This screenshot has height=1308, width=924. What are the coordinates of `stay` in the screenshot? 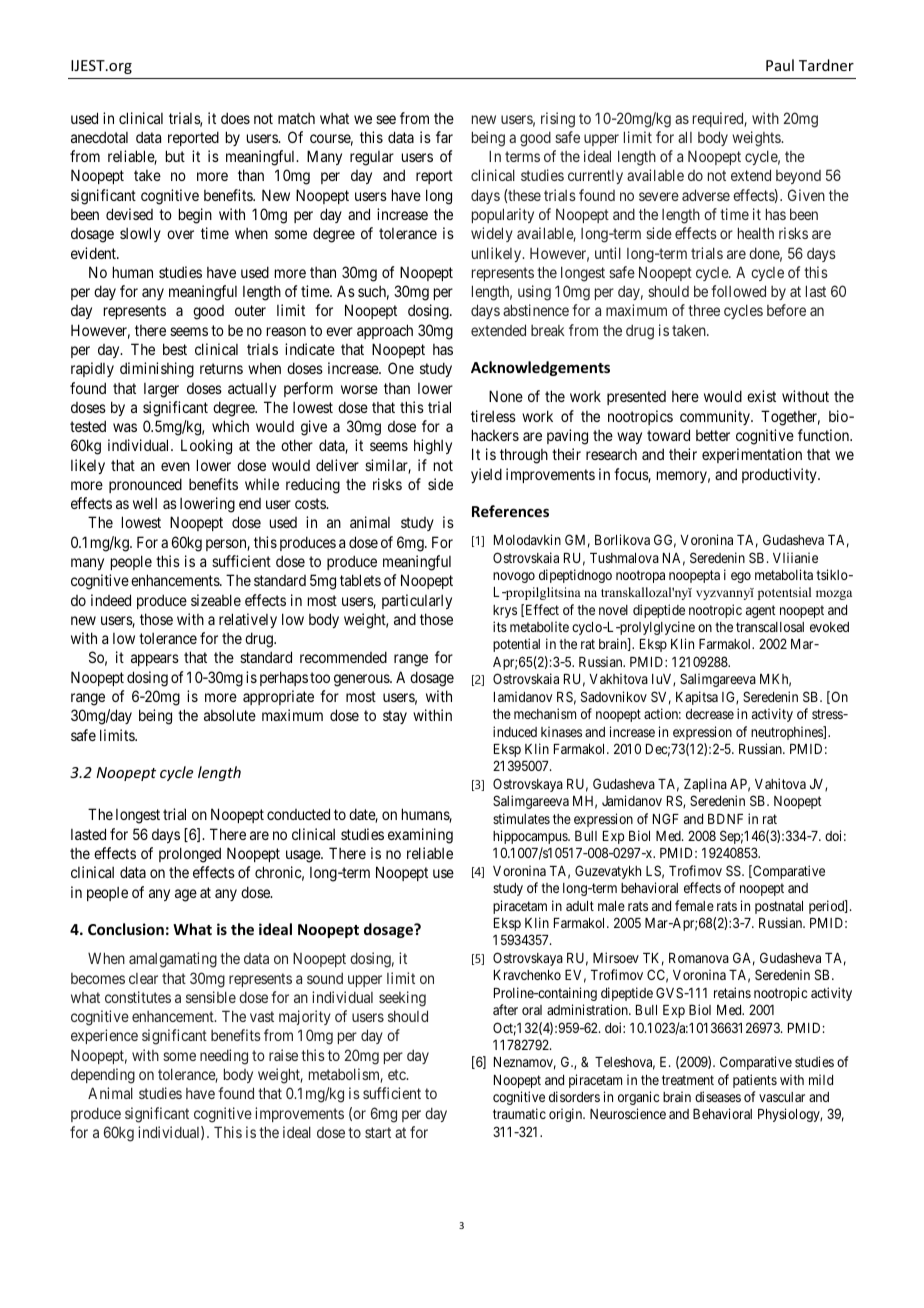 It's located at (395, 717).
